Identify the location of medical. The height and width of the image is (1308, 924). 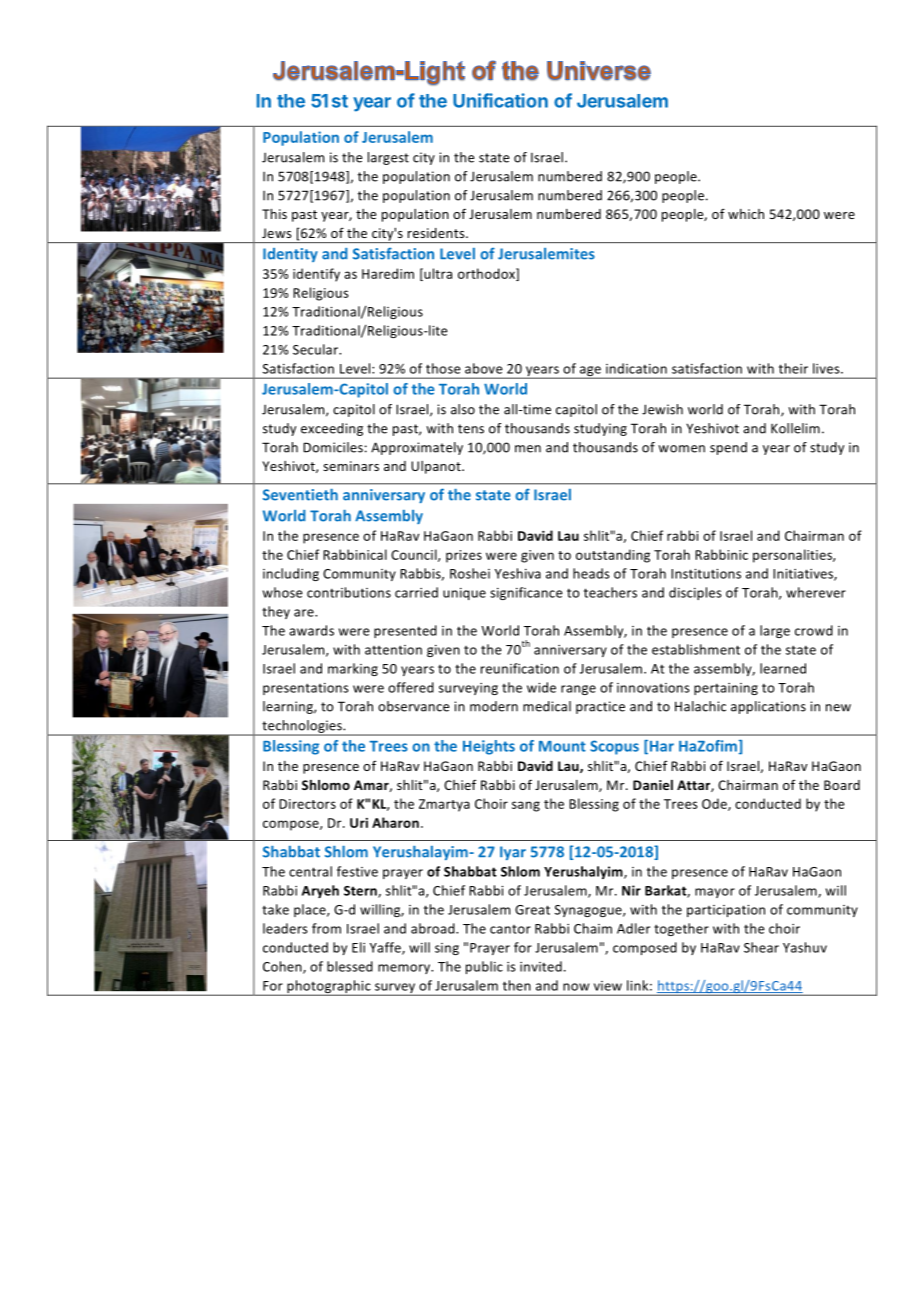
(547, 706).
